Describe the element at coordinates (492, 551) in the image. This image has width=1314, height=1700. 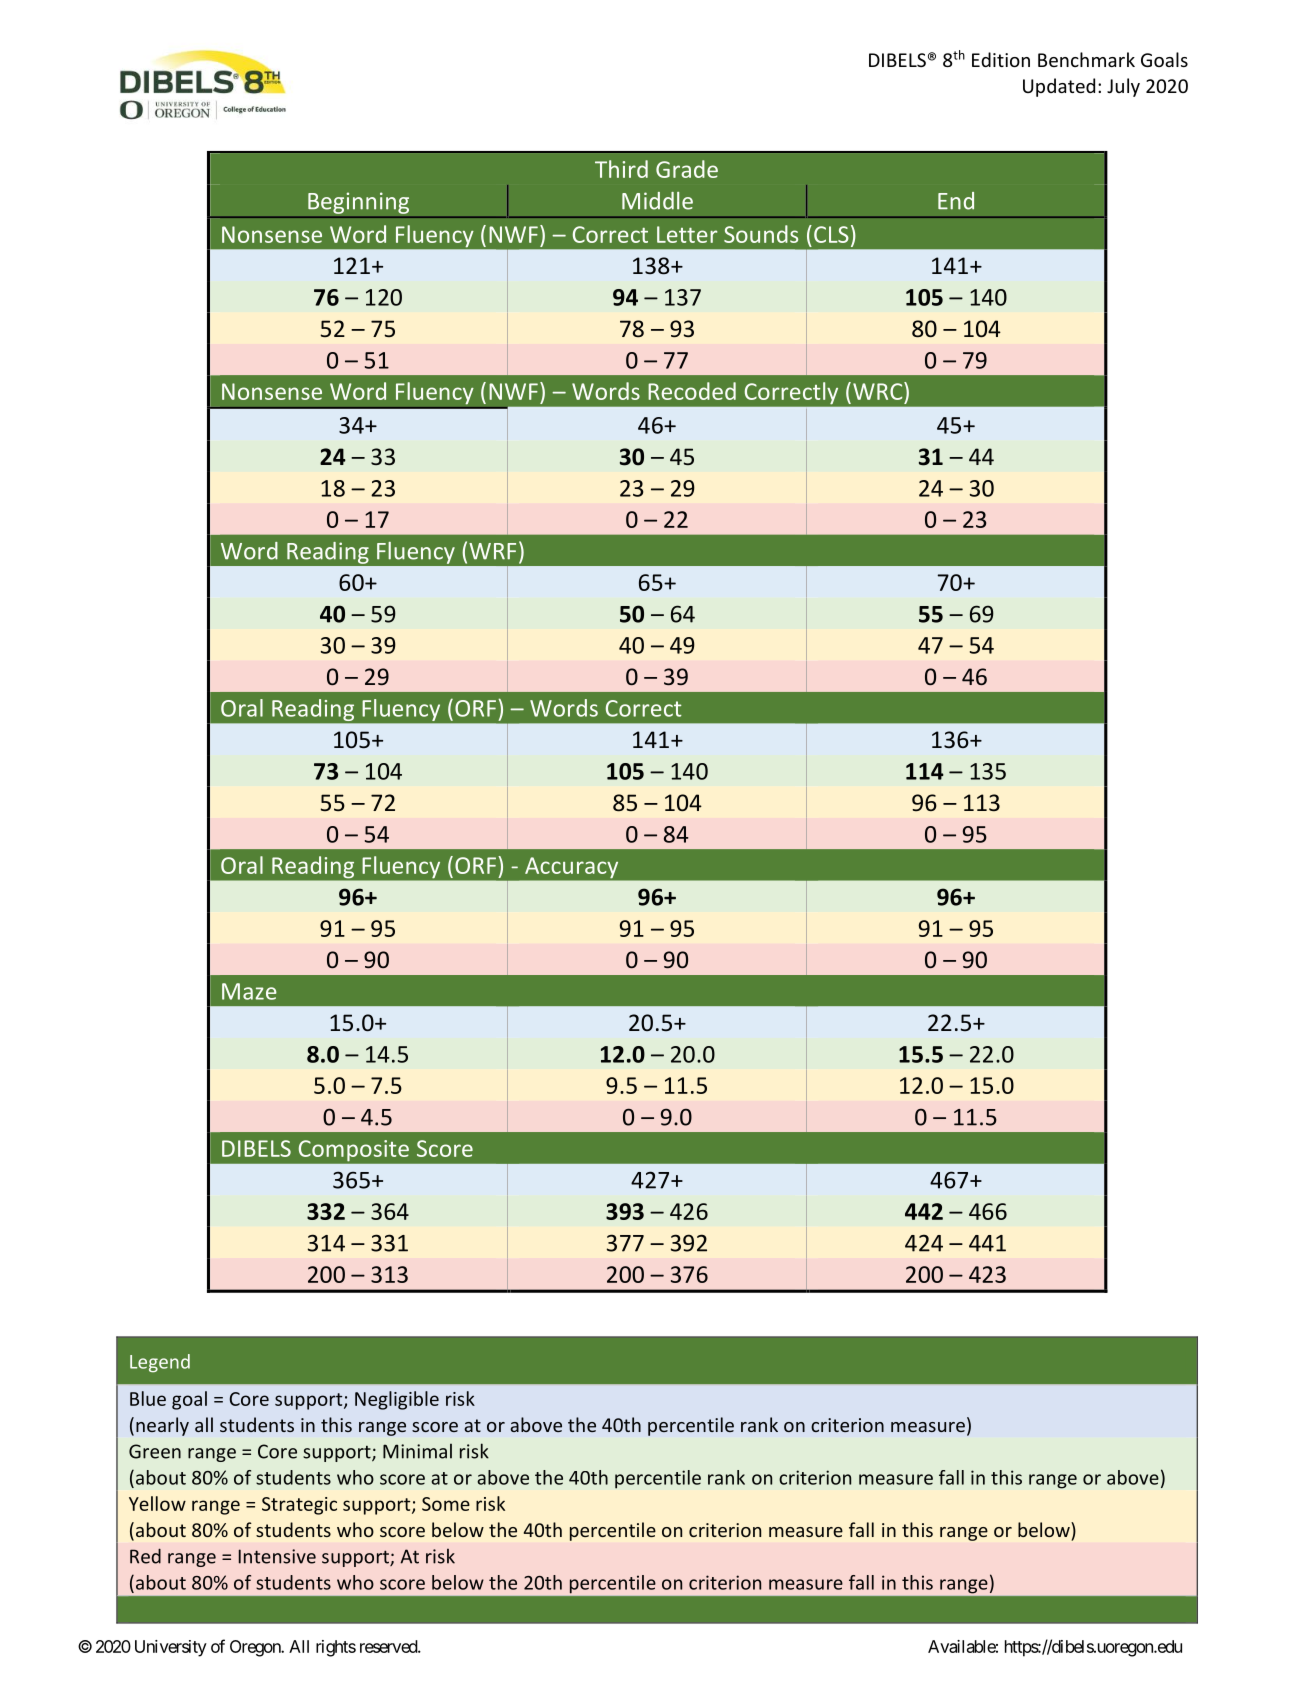
I see `WRF` at that location.
